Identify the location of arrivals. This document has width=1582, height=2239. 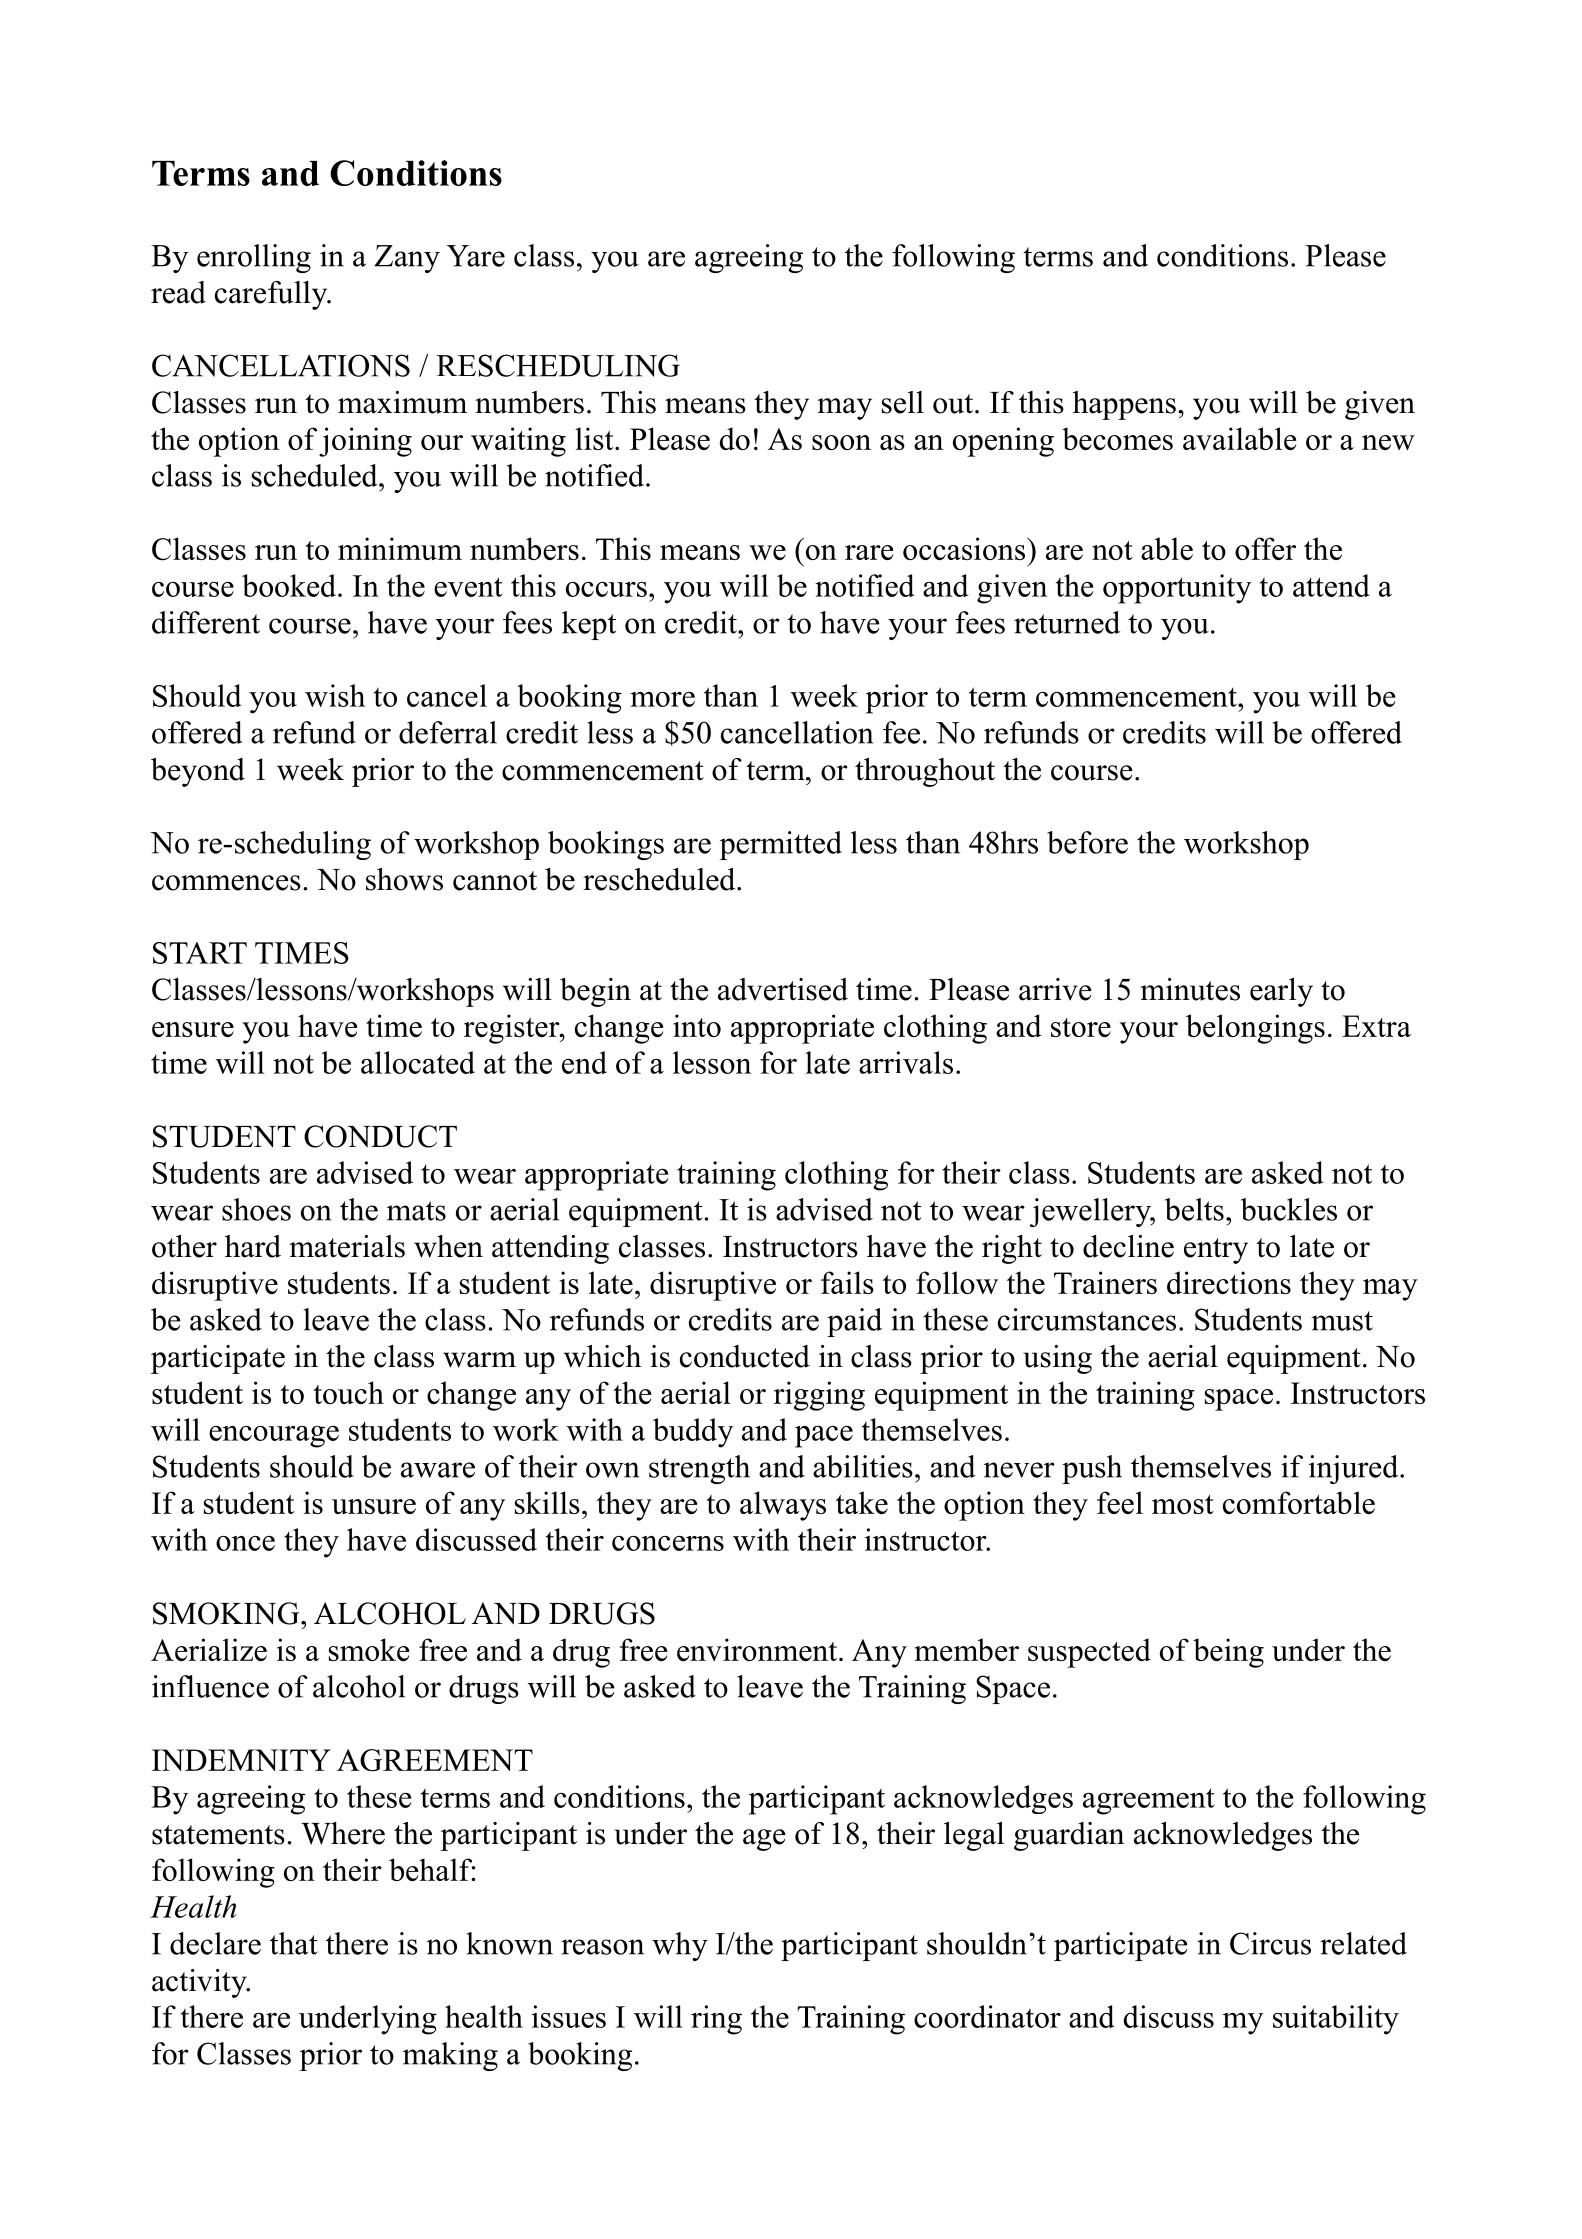
(906, 1062).
